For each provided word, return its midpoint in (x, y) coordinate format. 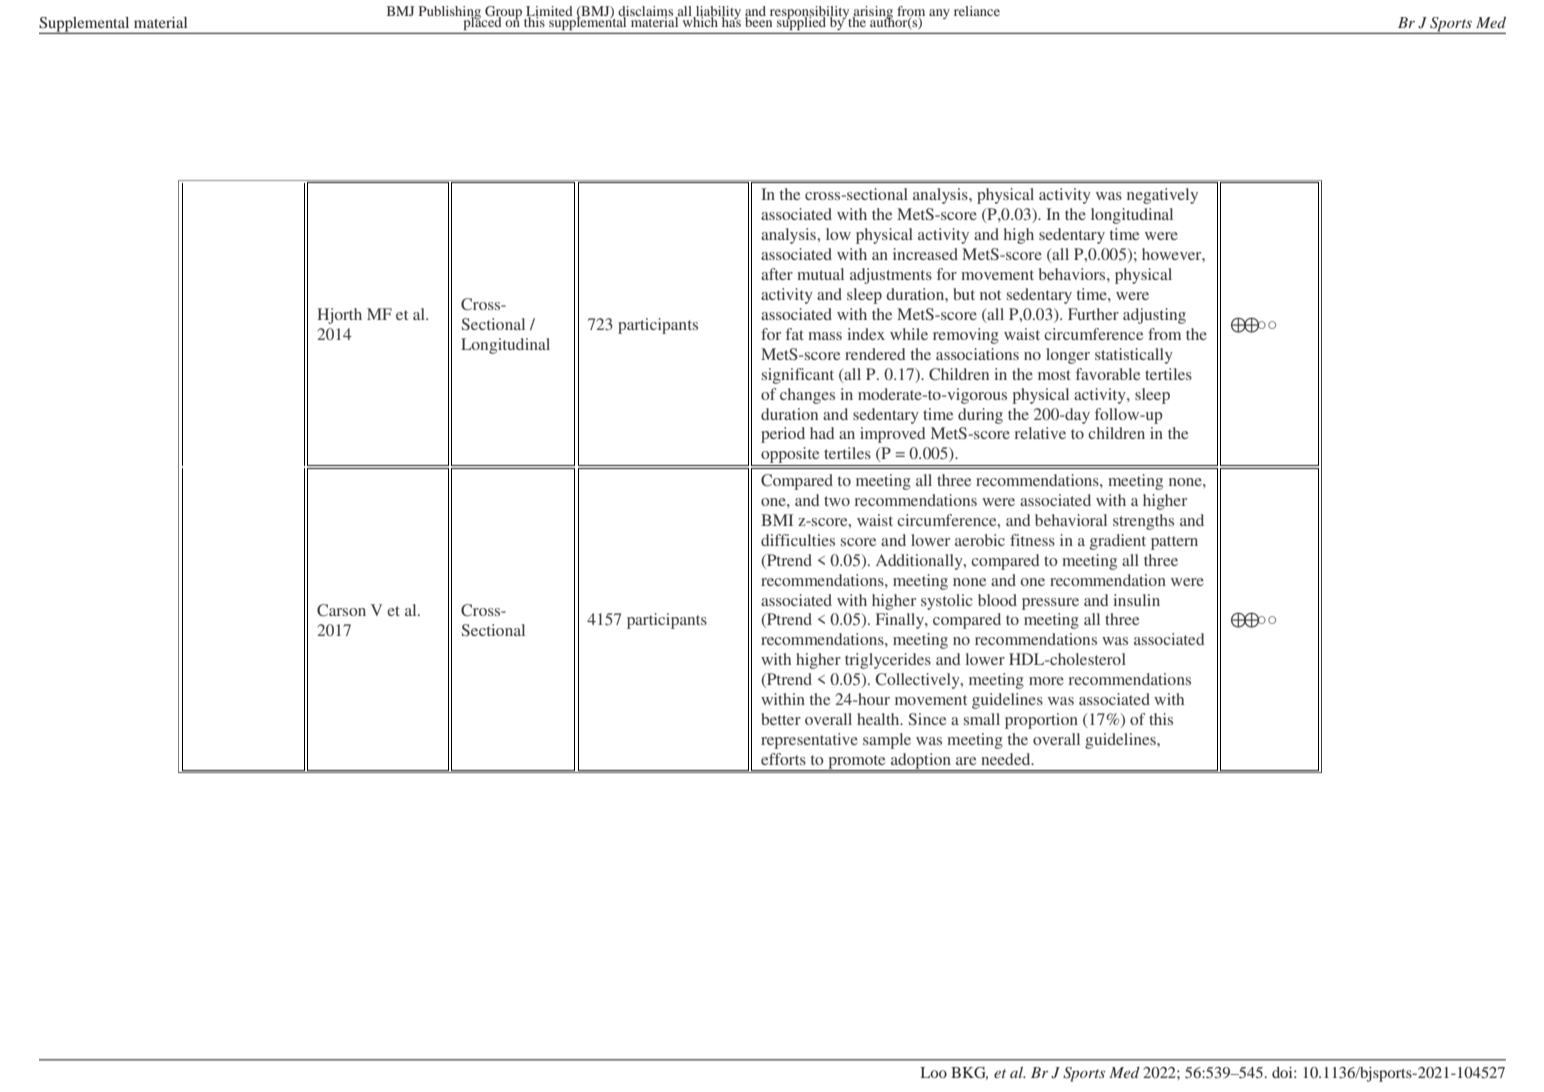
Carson (341, 610)
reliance (977, 11)
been (759, 20)
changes (807, 396)
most (1054, 375)
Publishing (451, 14)
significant (798, 376)
